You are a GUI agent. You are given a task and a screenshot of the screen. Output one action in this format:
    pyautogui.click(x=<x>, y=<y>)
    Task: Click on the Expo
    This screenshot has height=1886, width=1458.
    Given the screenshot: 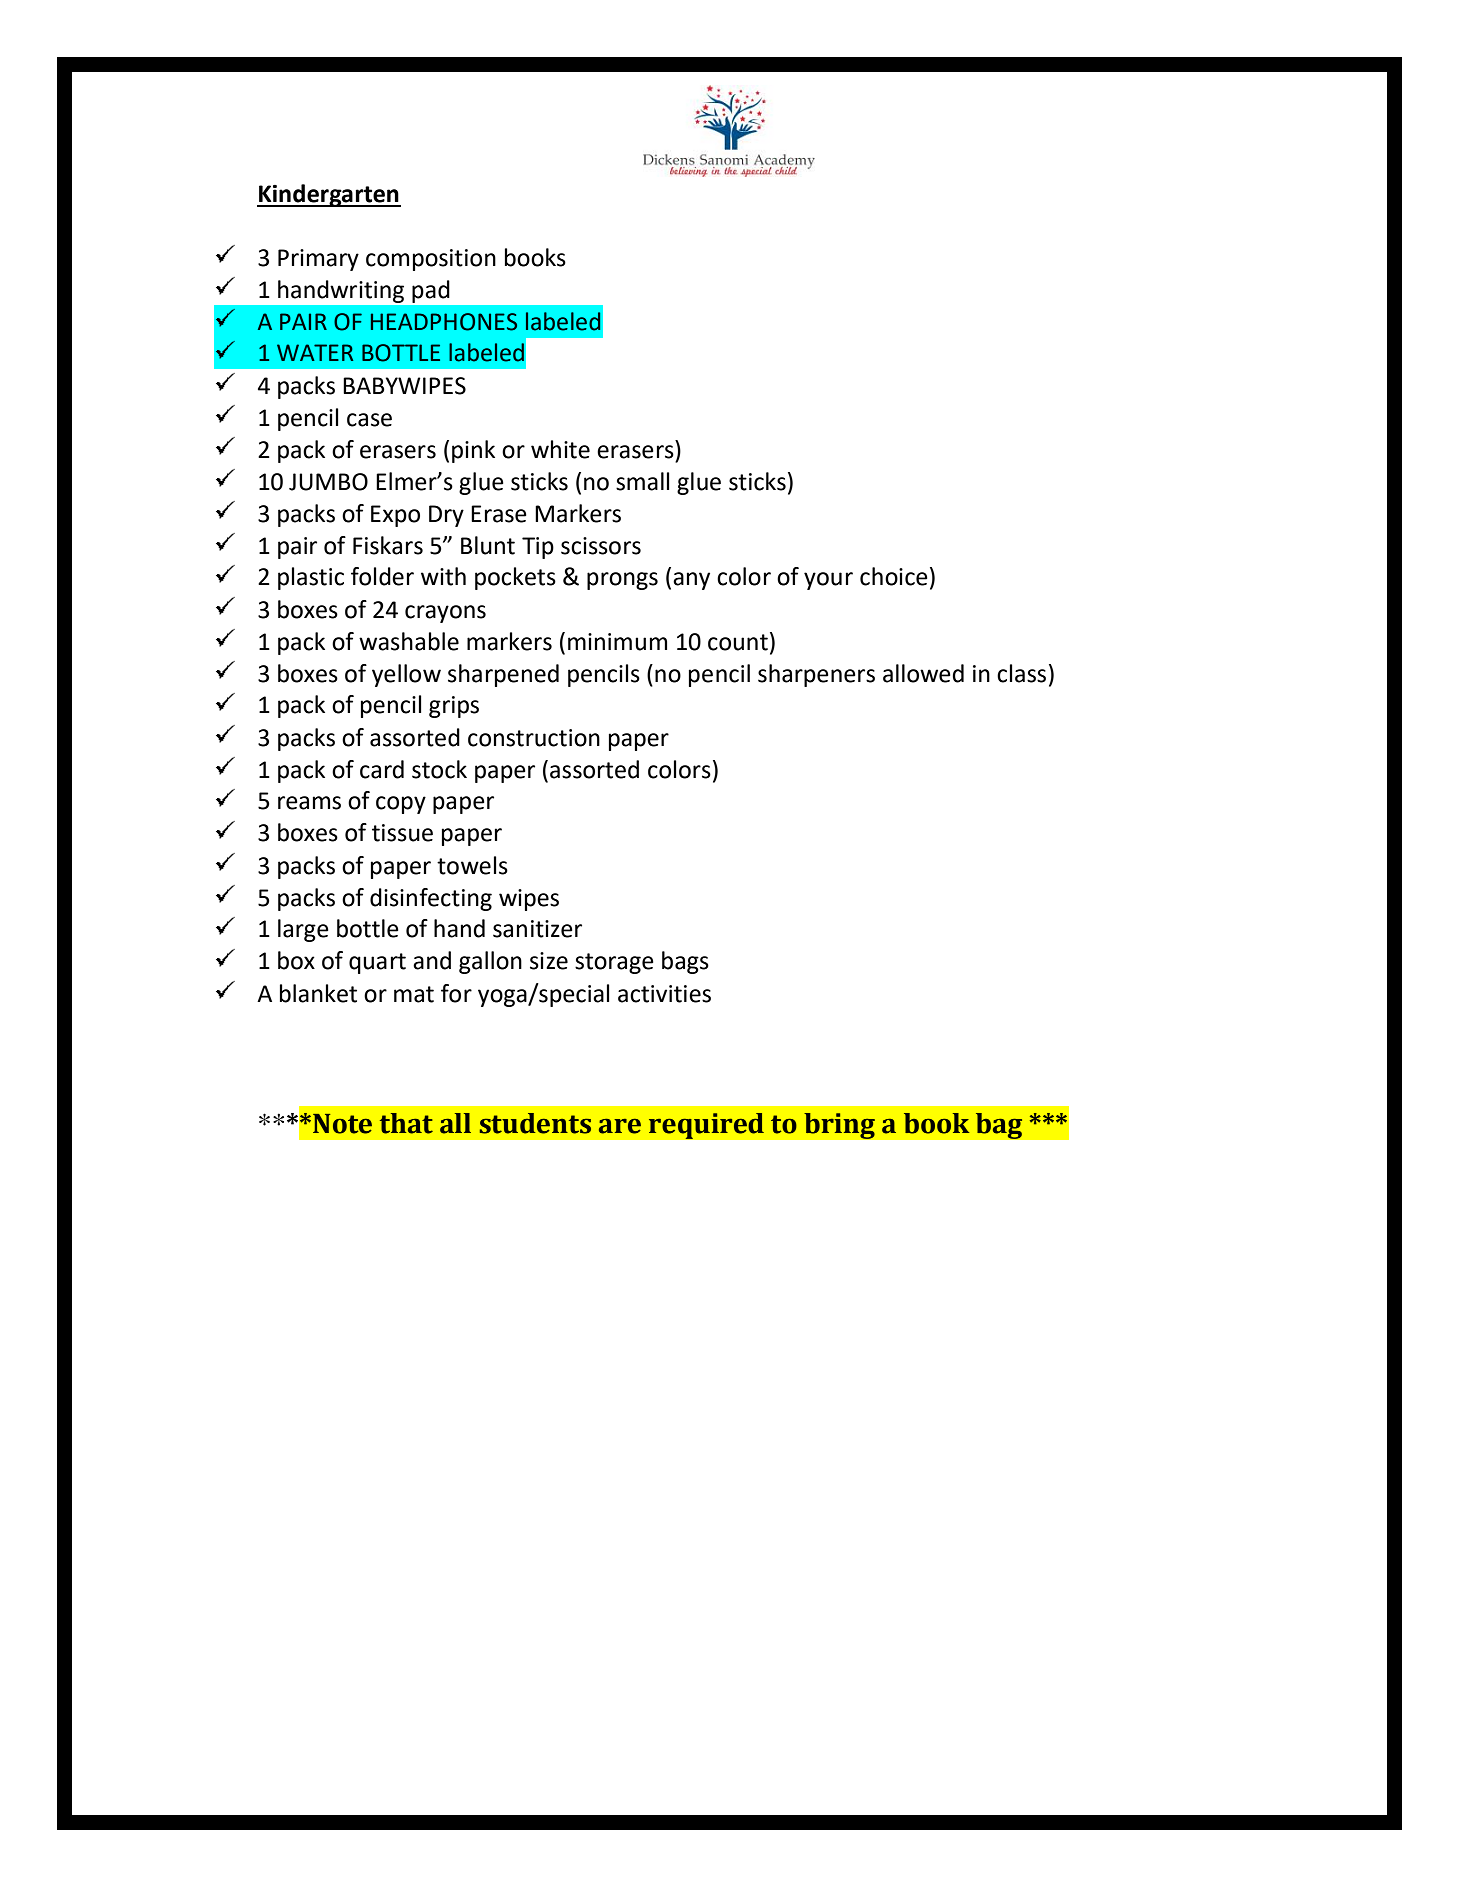 What is the action you would take?
    pyautogui.click(x=395, y=516)
